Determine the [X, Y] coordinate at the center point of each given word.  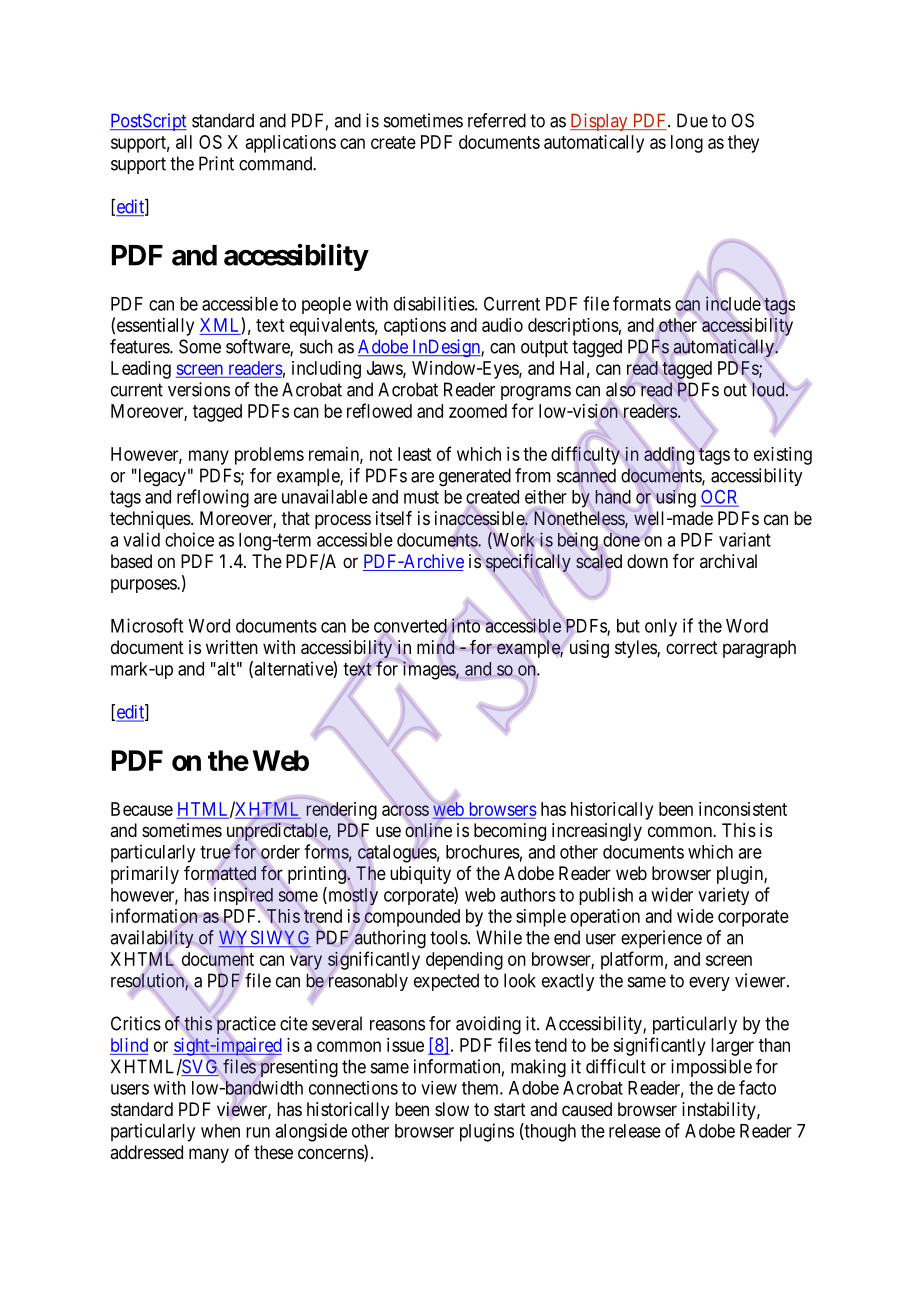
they [743, 144]
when [220, 1131]
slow [452, 1109]
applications [291, 144]
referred [497, 120]
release [635, 1131]
